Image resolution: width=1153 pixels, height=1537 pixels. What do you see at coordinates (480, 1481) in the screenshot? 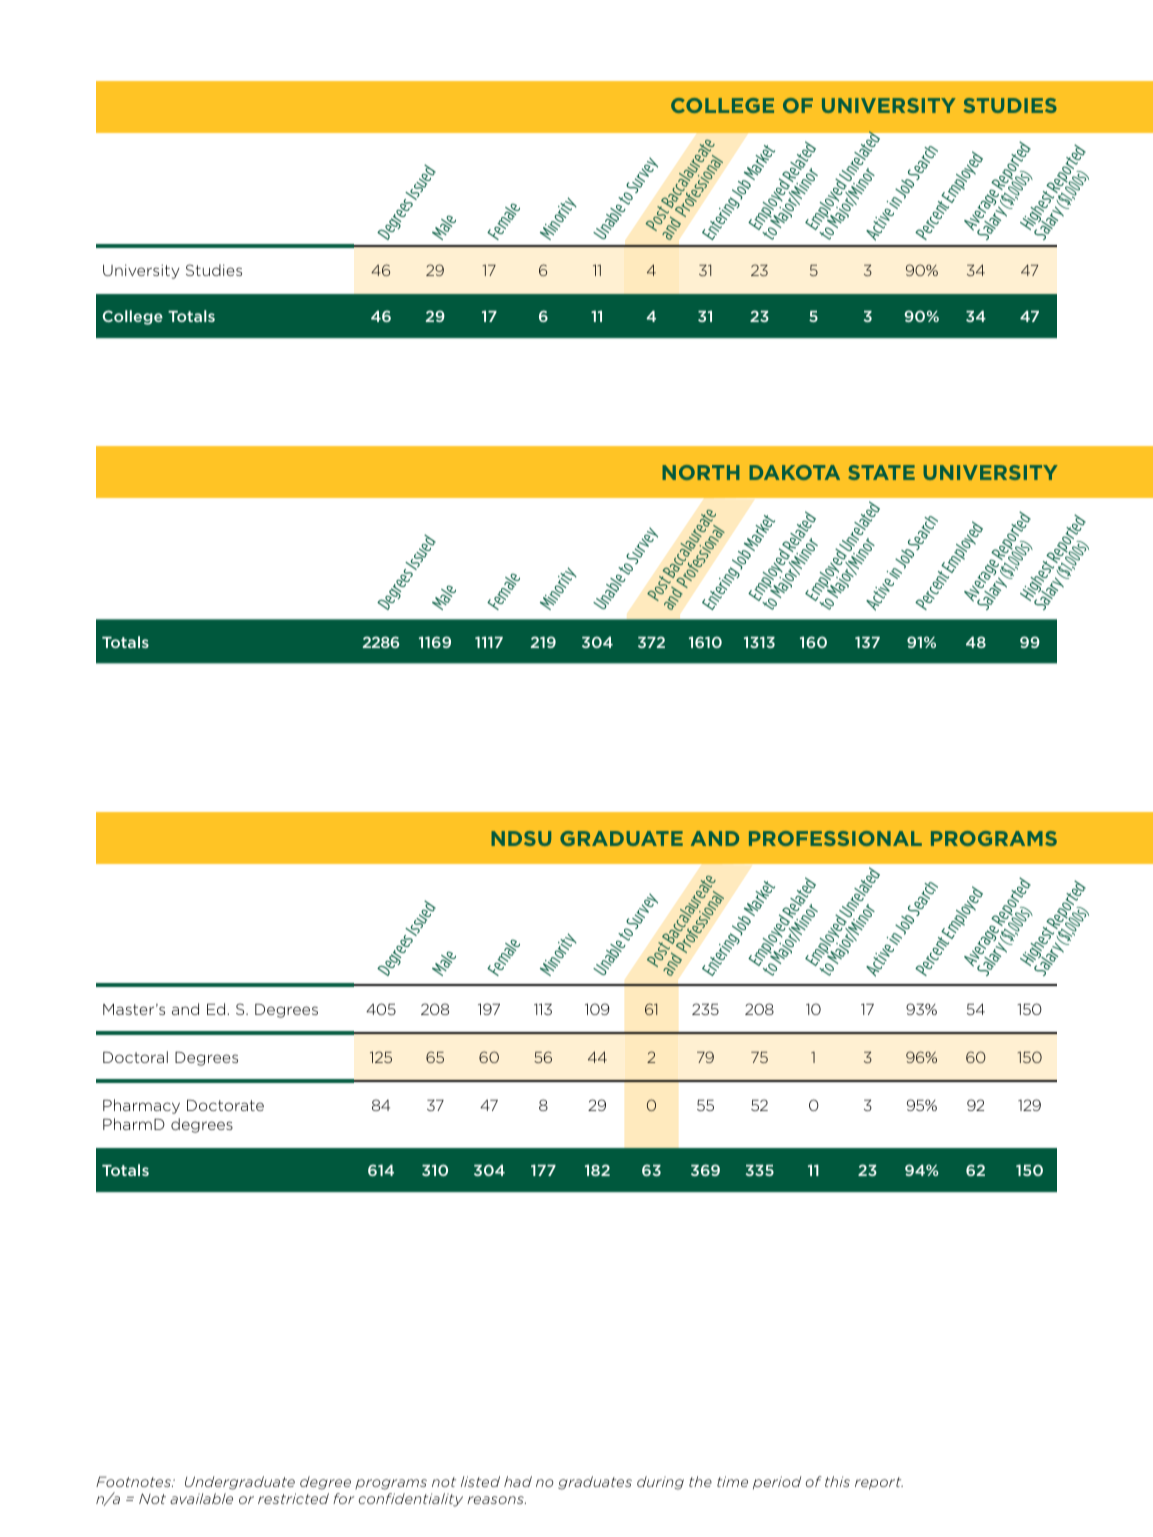
I see `listed` at bounding box center [480, 1481].
